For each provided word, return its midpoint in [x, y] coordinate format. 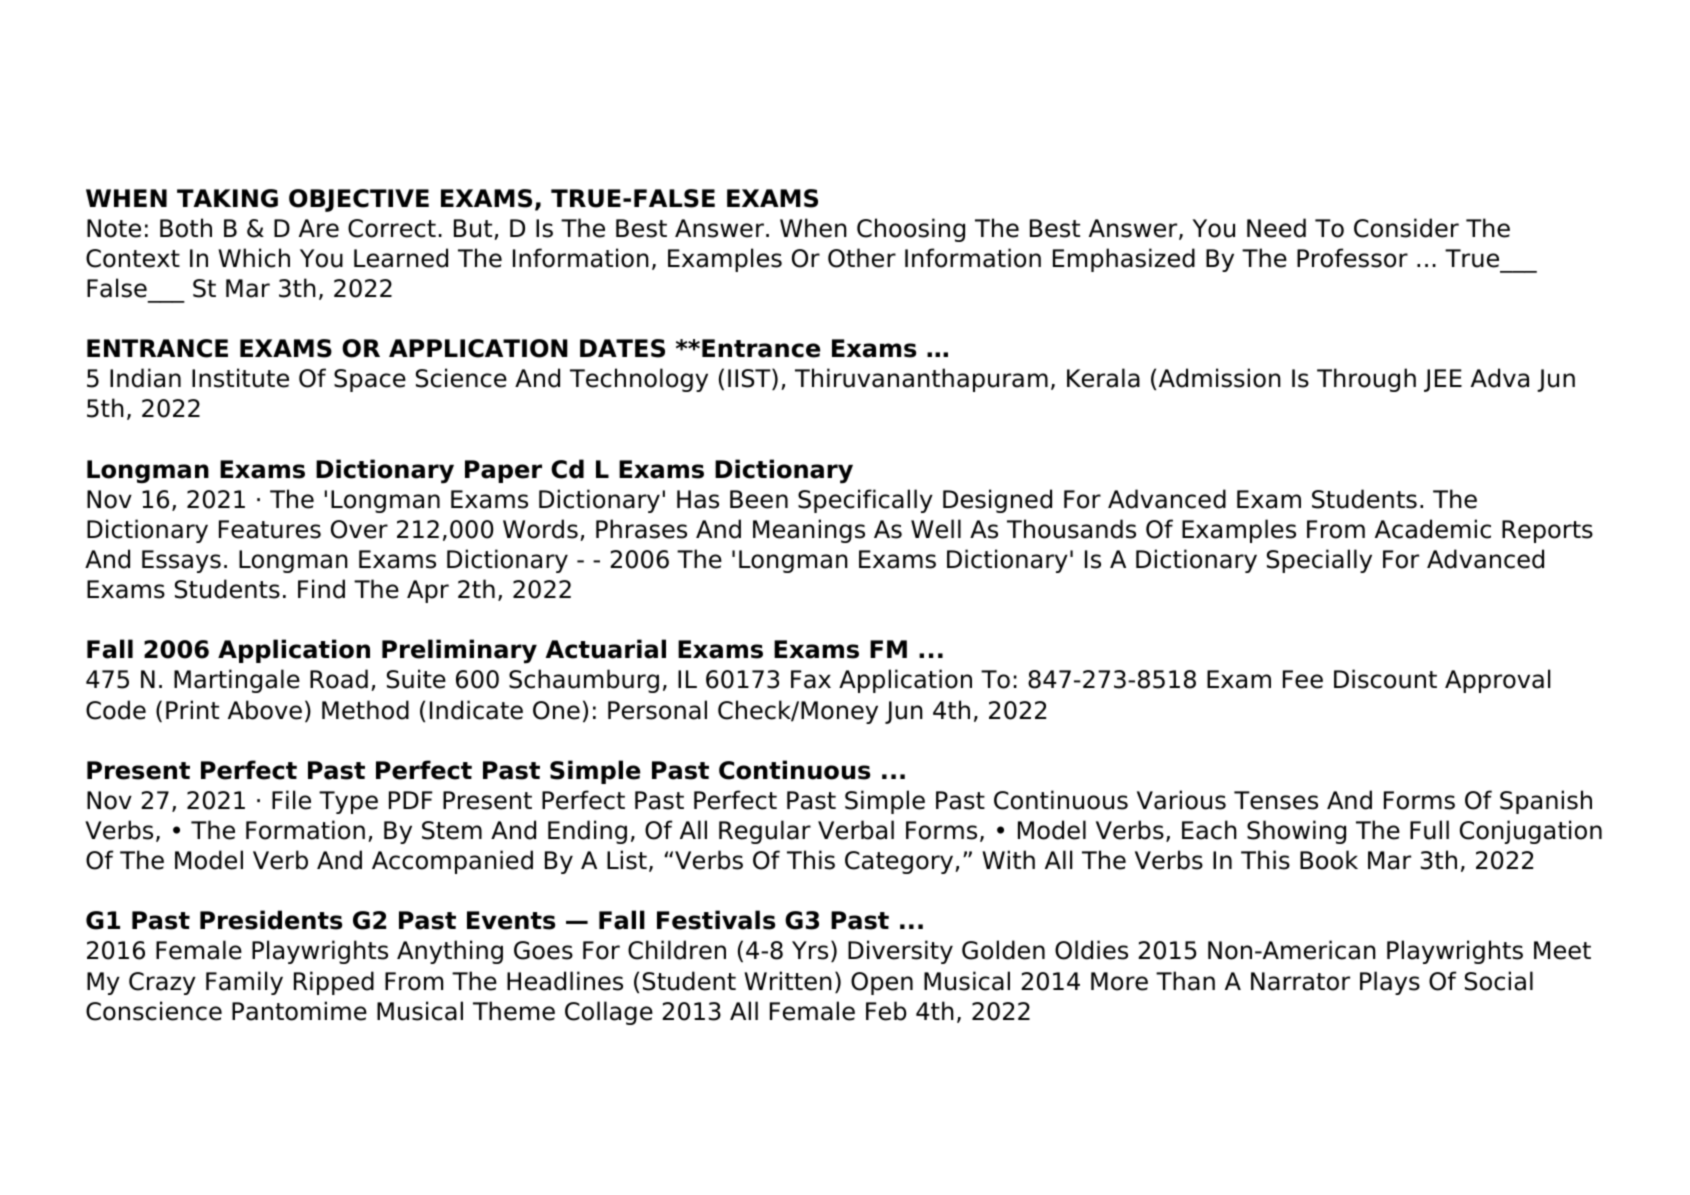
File [291, 800]
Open [882, 983]
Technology [639, 380]
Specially [1319, 561]
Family [244, 983]
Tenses [1276, 800]
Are [319, 228]
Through [1366, 380]
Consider [1406, 228]
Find [321, 589]
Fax [811, 679]
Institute [240, 378]
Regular [765, 832]
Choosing [911, 230]
